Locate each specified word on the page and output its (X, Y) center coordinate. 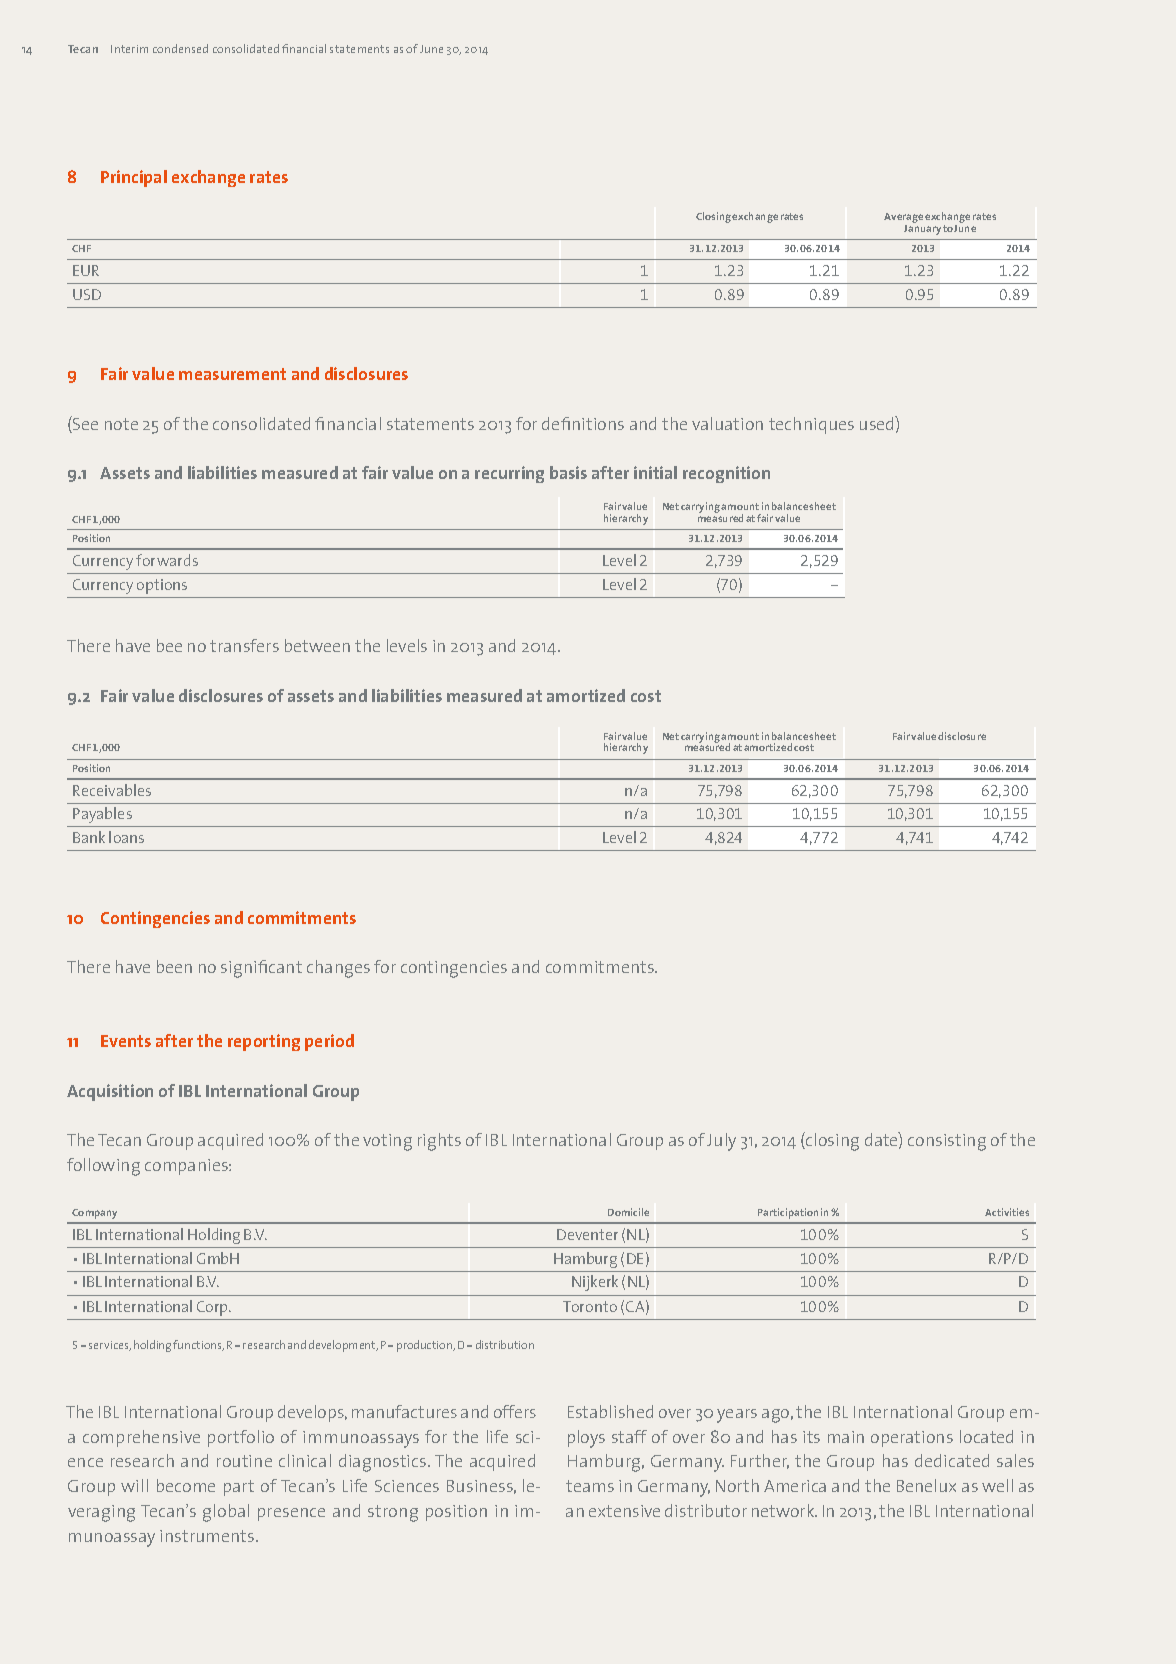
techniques (811, 425)
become (186, 1485)
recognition (726, 474)
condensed (180, 48)
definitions (583, 423)
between (317, 645)
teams (590, 1486)
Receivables (112, 790)
